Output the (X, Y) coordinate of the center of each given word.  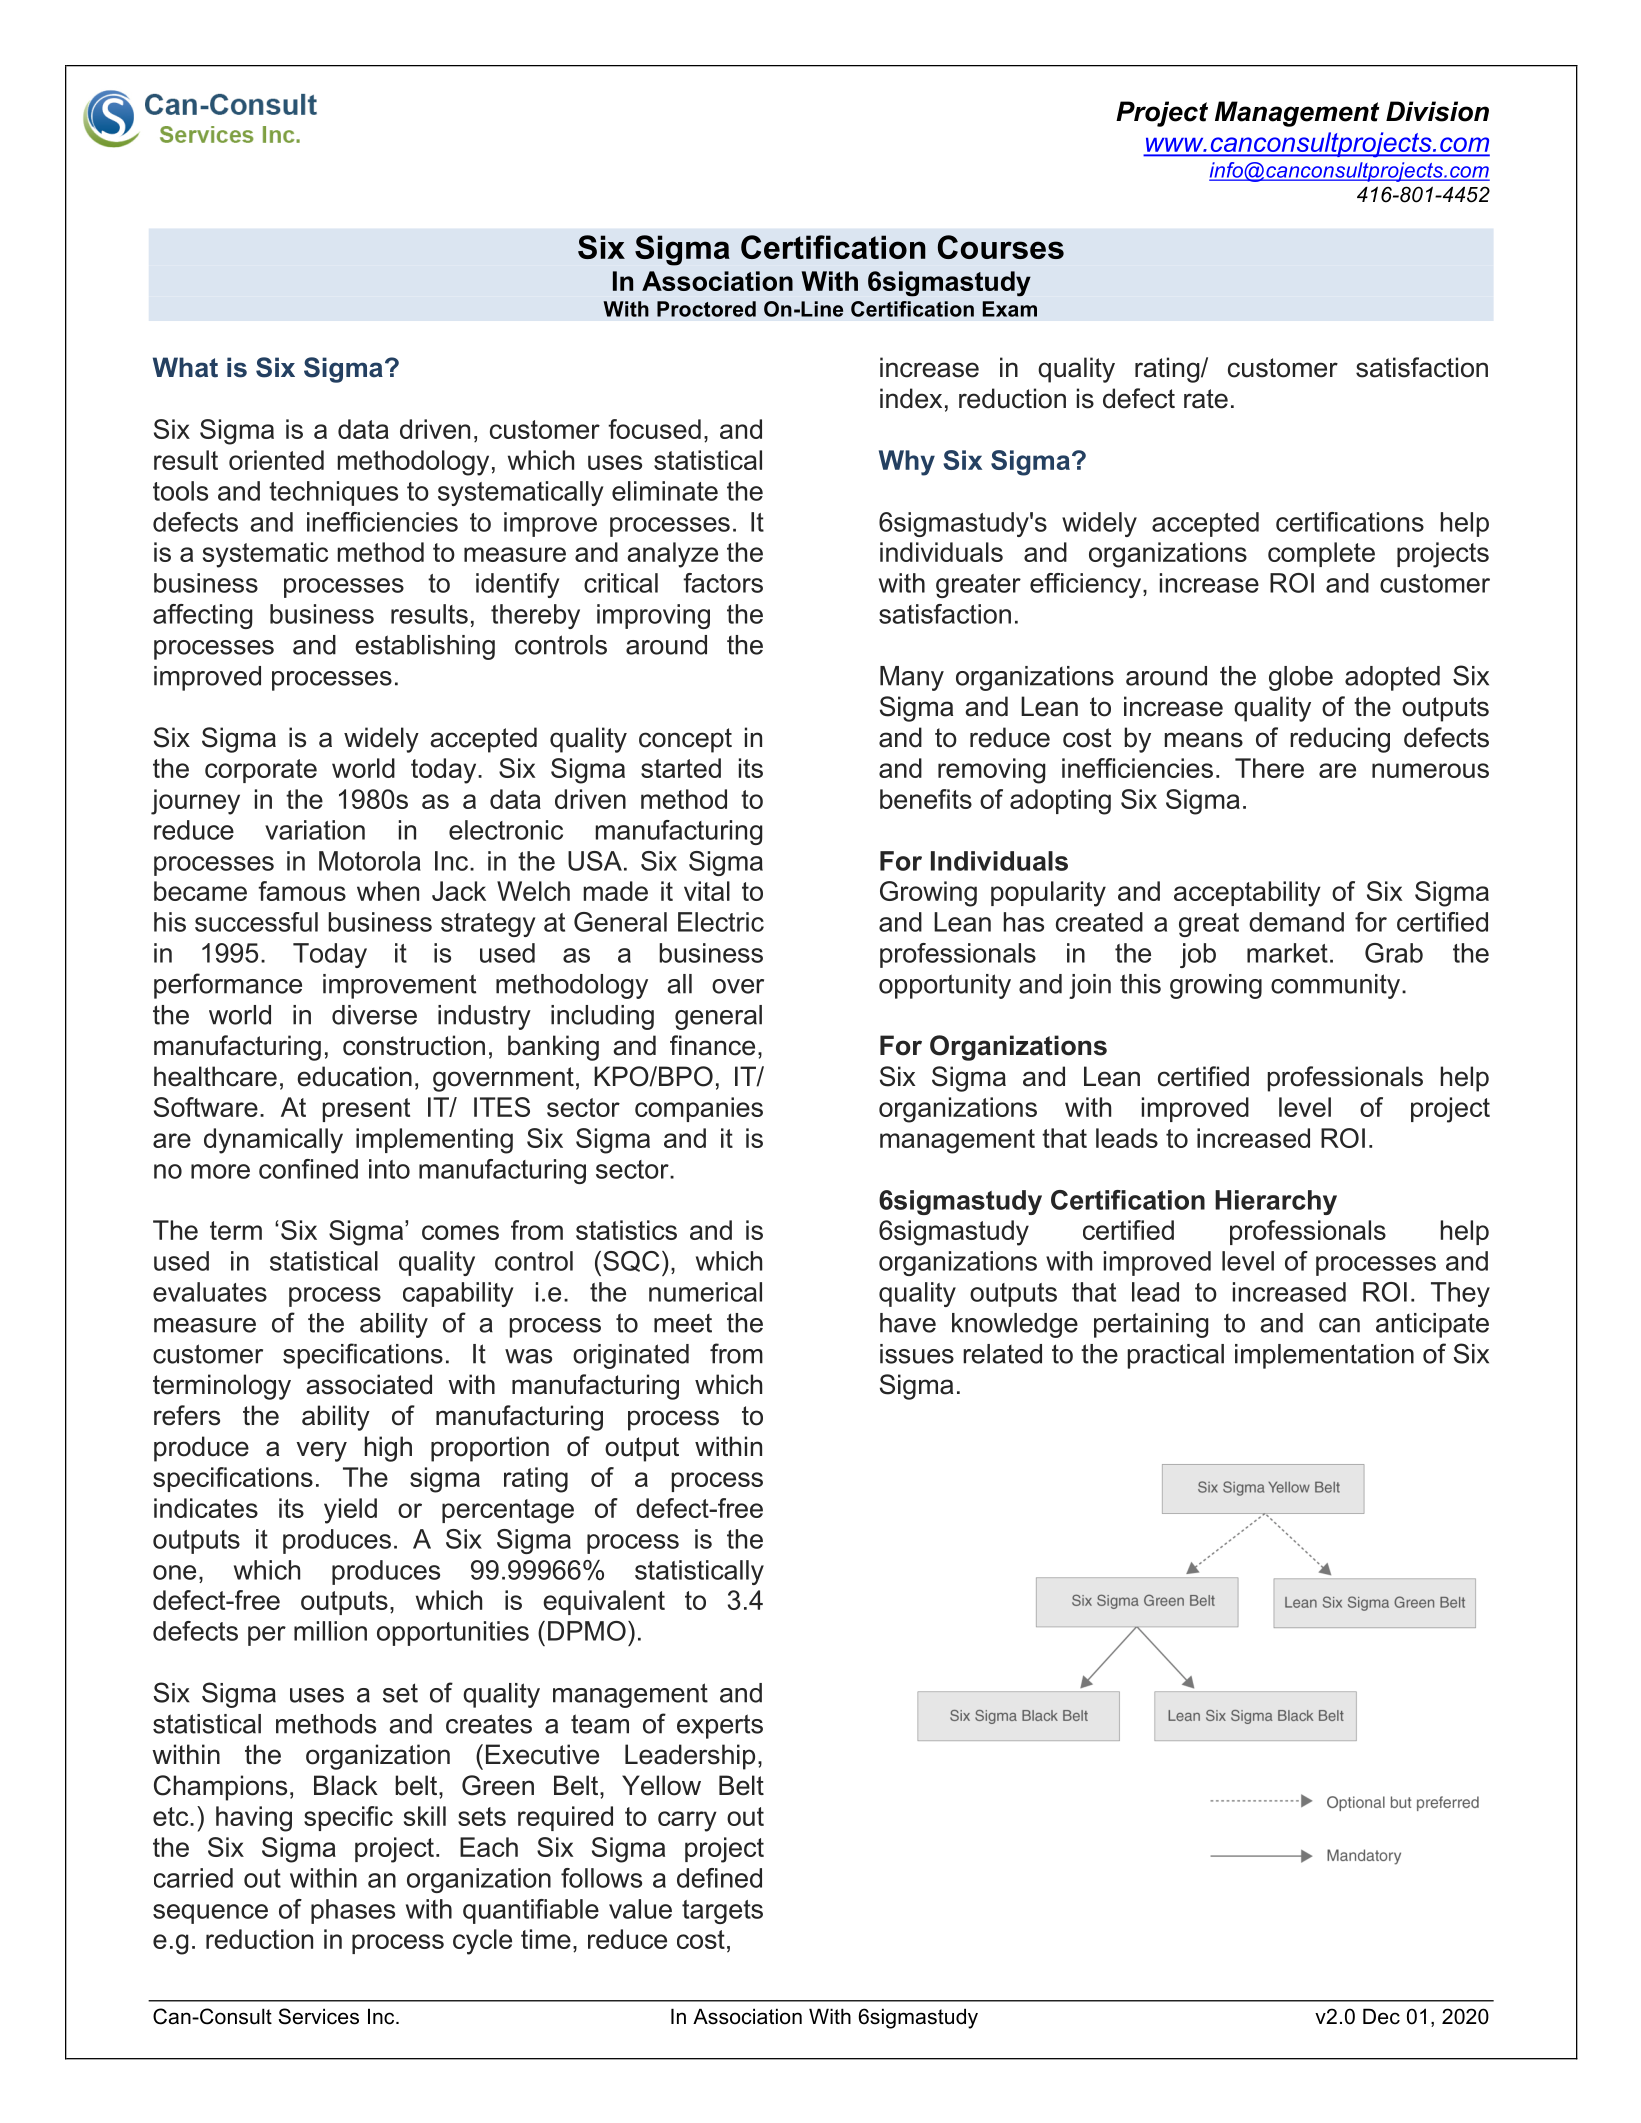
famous (302, 891)
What (185, 367)
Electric (721, 922)
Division (1437, 111)
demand (1296, 922)
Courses (1001, 247)
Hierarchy (1276, 1202)
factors (723, 583)
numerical (705, 1292)
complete (1321, 554)
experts (720, 1726)
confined (308, 1169)
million (330, 1631)
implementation (1324, 1356)
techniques (333, 493)
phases (353, 1911)
